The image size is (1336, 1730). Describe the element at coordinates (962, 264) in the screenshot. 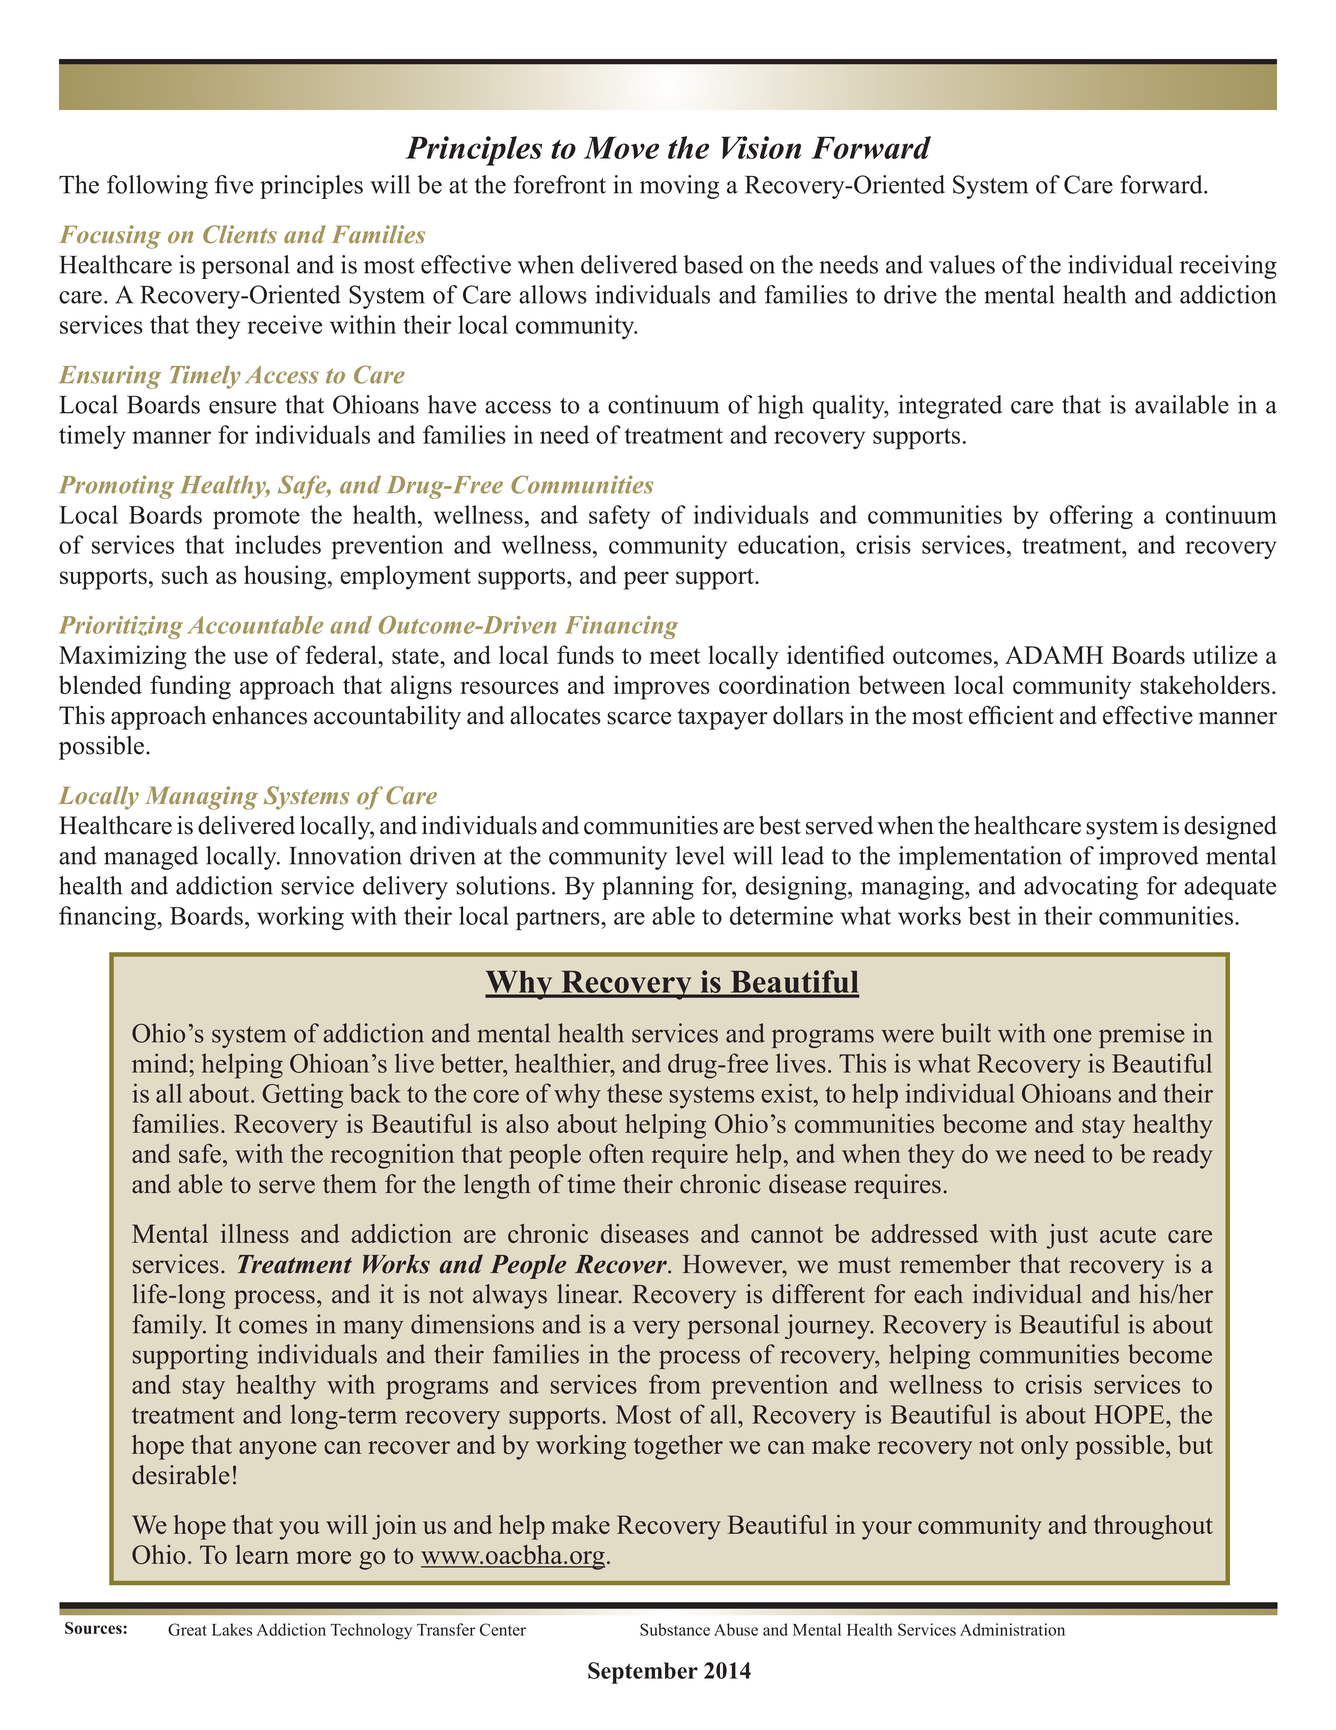

I see `values` at that location.
